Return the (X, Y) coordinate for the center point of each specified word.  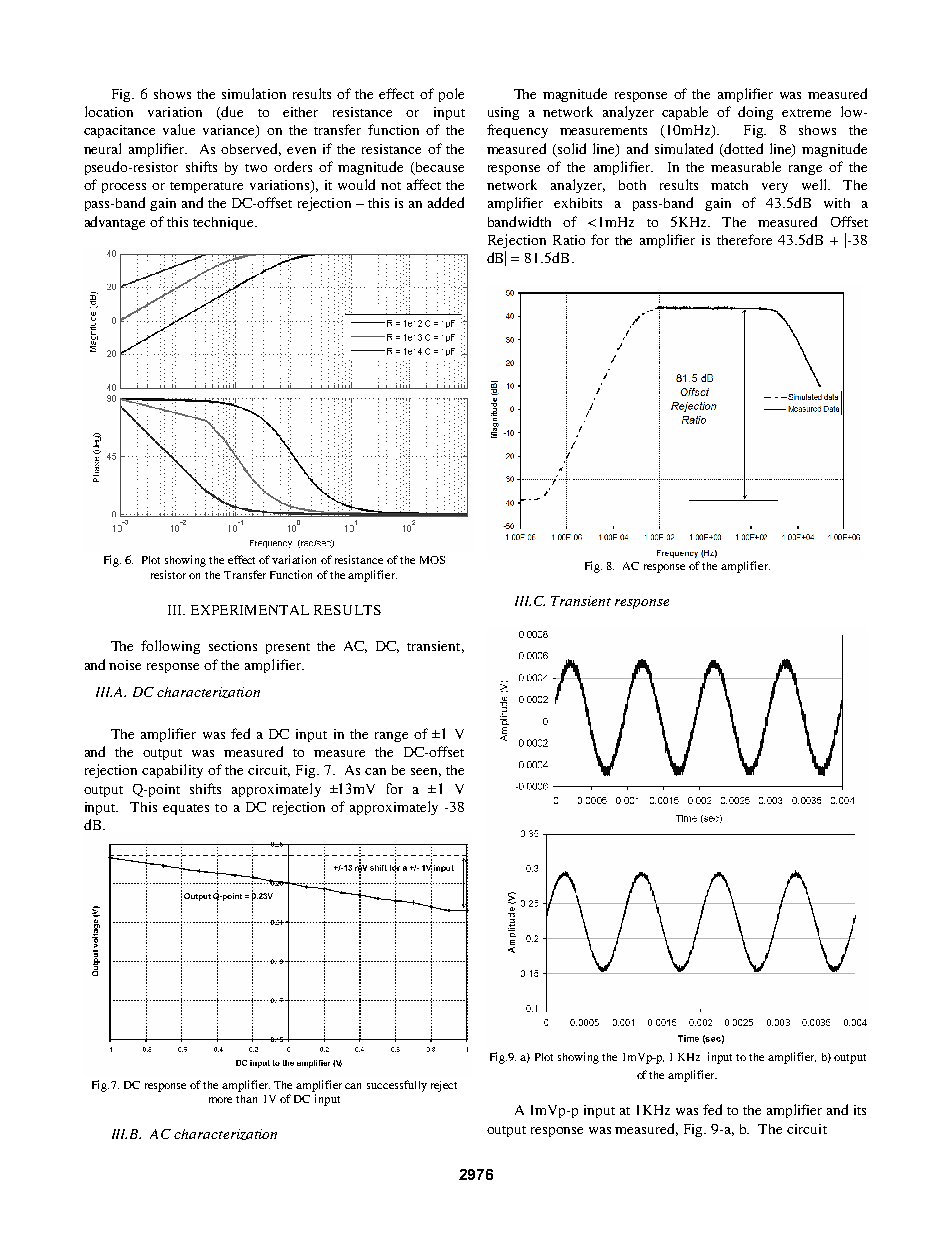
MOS (432, 560)
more (220, 1100)
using (503, 113)
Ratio (569, 240)
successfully (397, 1086)
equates (186, 809)
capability (172, 771)
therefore (744, 239)
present (288, 648)
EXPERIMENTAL (250, 610)
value (179, 129)
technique (224, 223)
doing (755, 113)
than (246, 1099)
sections (233, 646)
